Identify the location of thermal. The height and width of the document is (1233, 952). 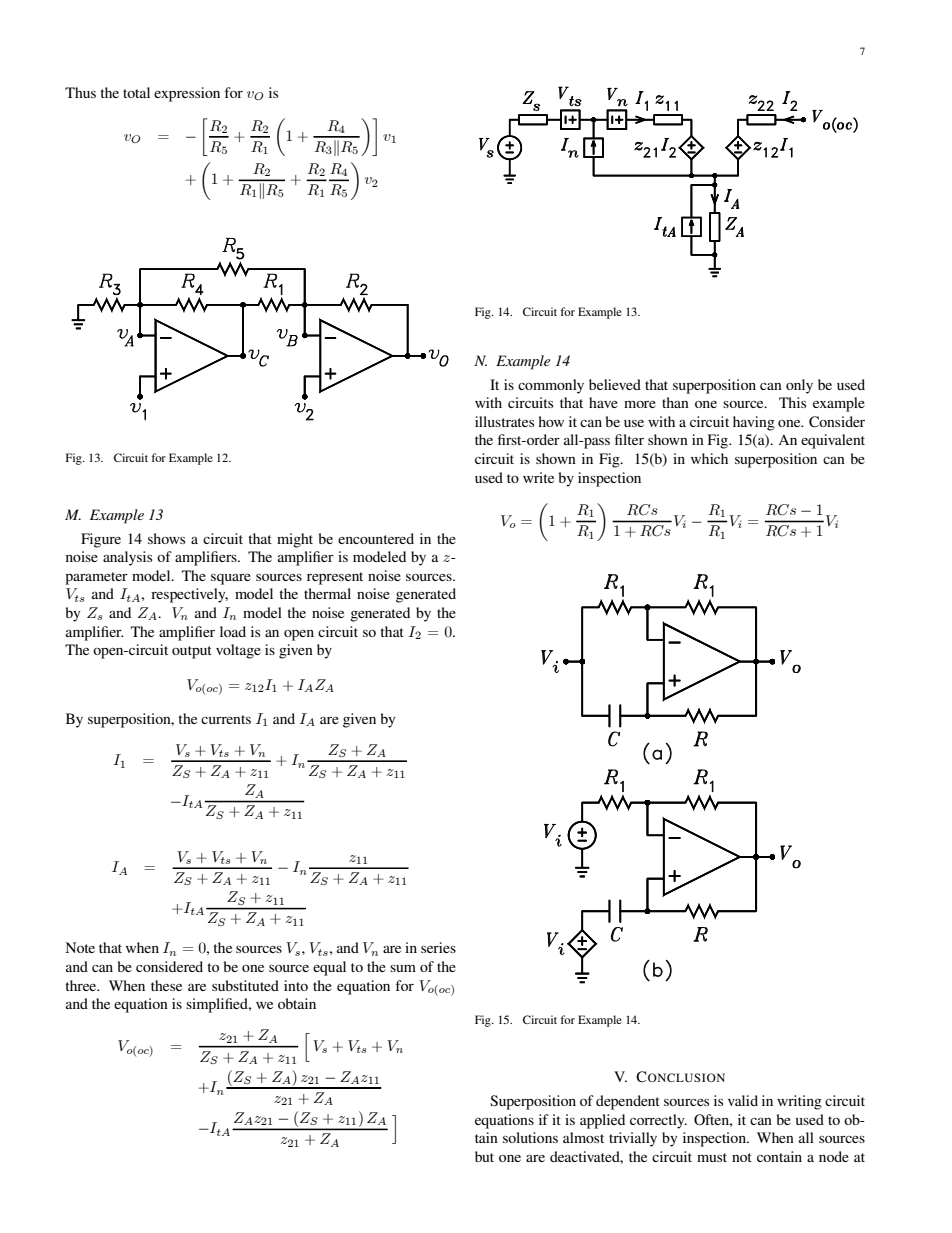
(327, 593).
